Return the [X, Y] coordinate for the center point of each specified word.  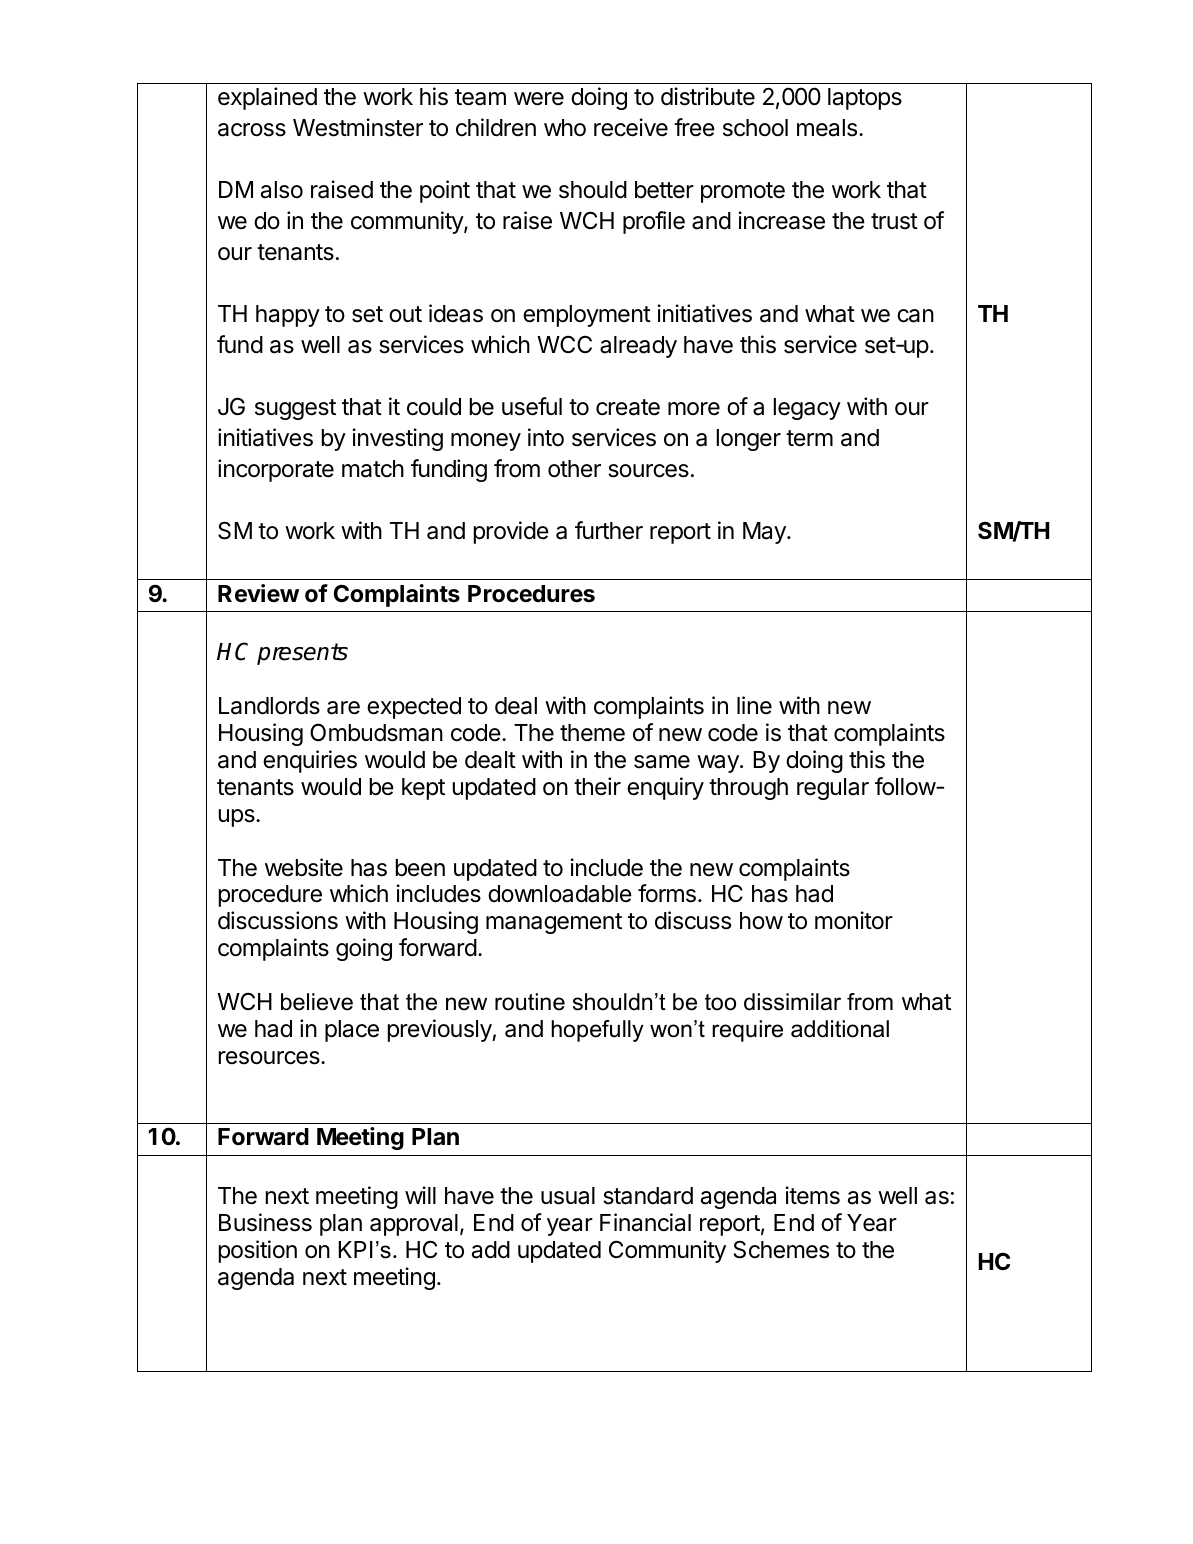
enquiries [310, 761]
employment [587, 316]
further [609, 530]
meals [828, 128]
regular [833, 789]
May [765, 533]
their [597, 786]
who [565, 127]
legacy [807, 409]
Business [265, 1222]
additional [840, 1029]
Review [258, 593]
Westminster [358, 127]
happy [288, 316]
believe [317, 1002]
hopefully [597, 1031]
